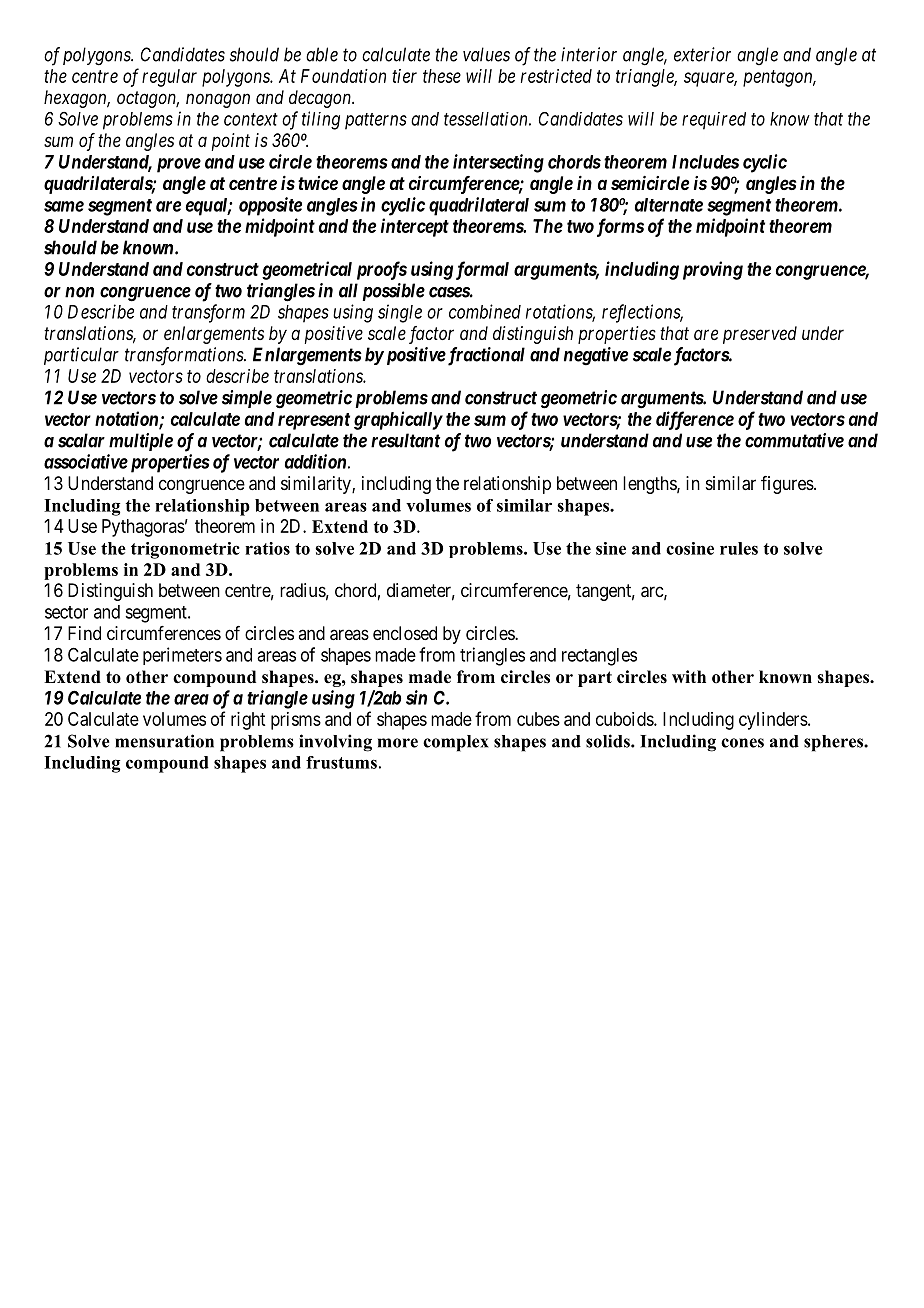 This screenshot has width=924, height=1308. What do you see at coordinates (169, 78) in the screenshot?
I see `regular` at bounding box center [169, 78].
